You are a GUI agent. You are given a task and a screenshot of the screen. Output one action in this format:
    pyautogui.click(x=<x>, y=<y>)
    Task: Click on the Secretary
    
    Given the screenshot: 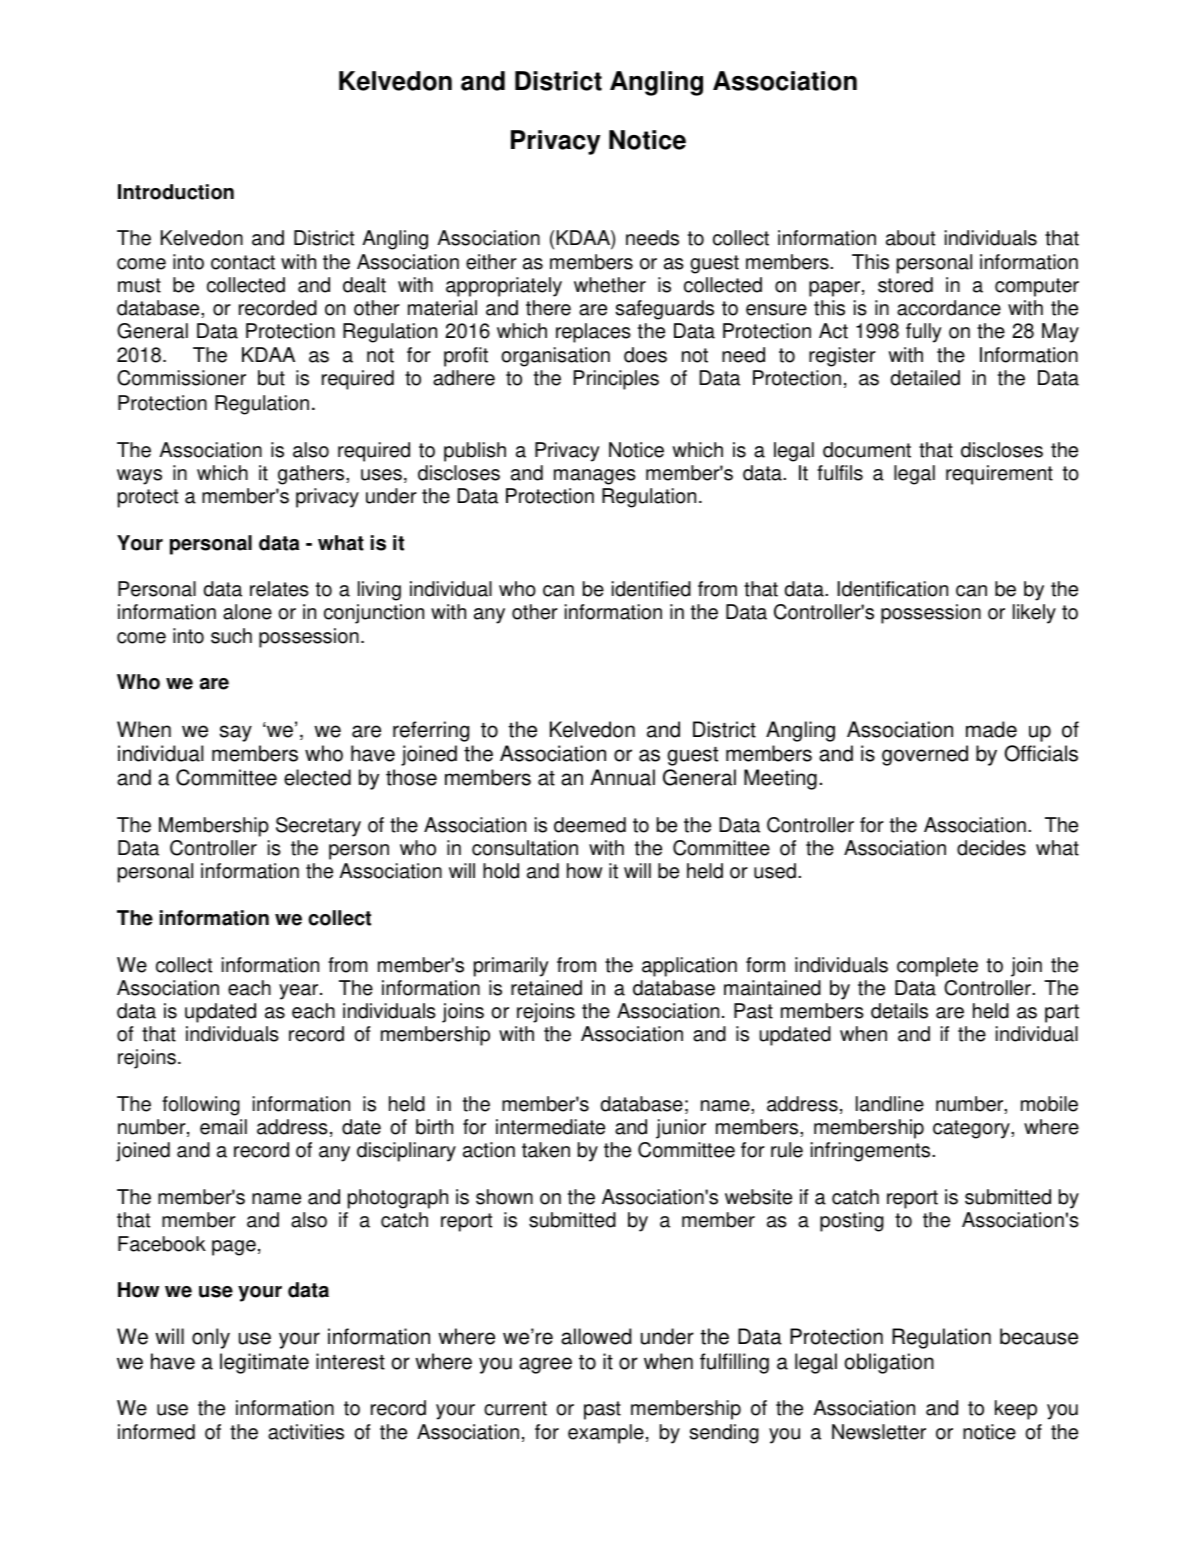 What is the action you would take?
    pyautogui.click(x=318, y=827)
